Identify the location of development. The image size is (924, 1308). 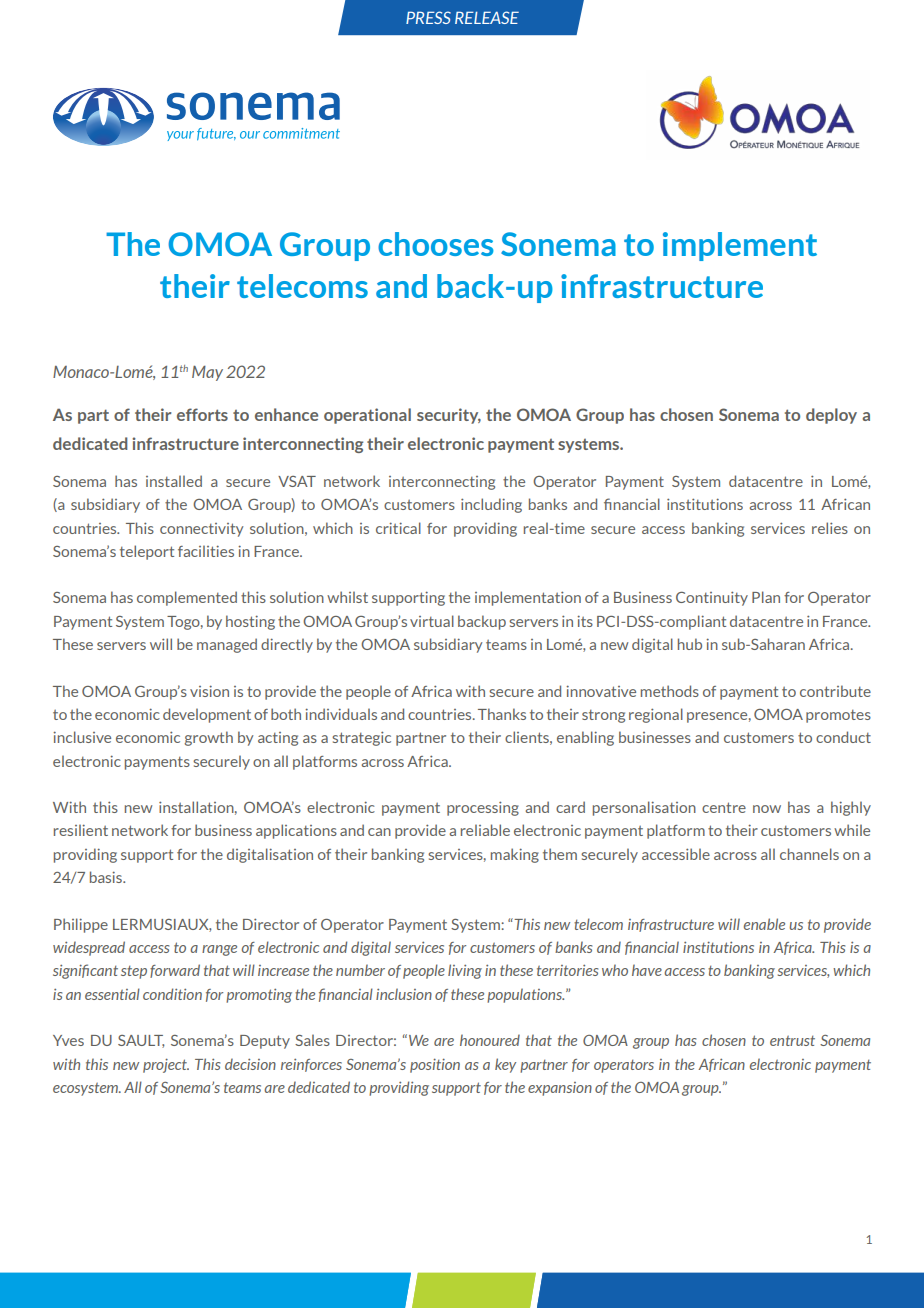
(207, 715).
